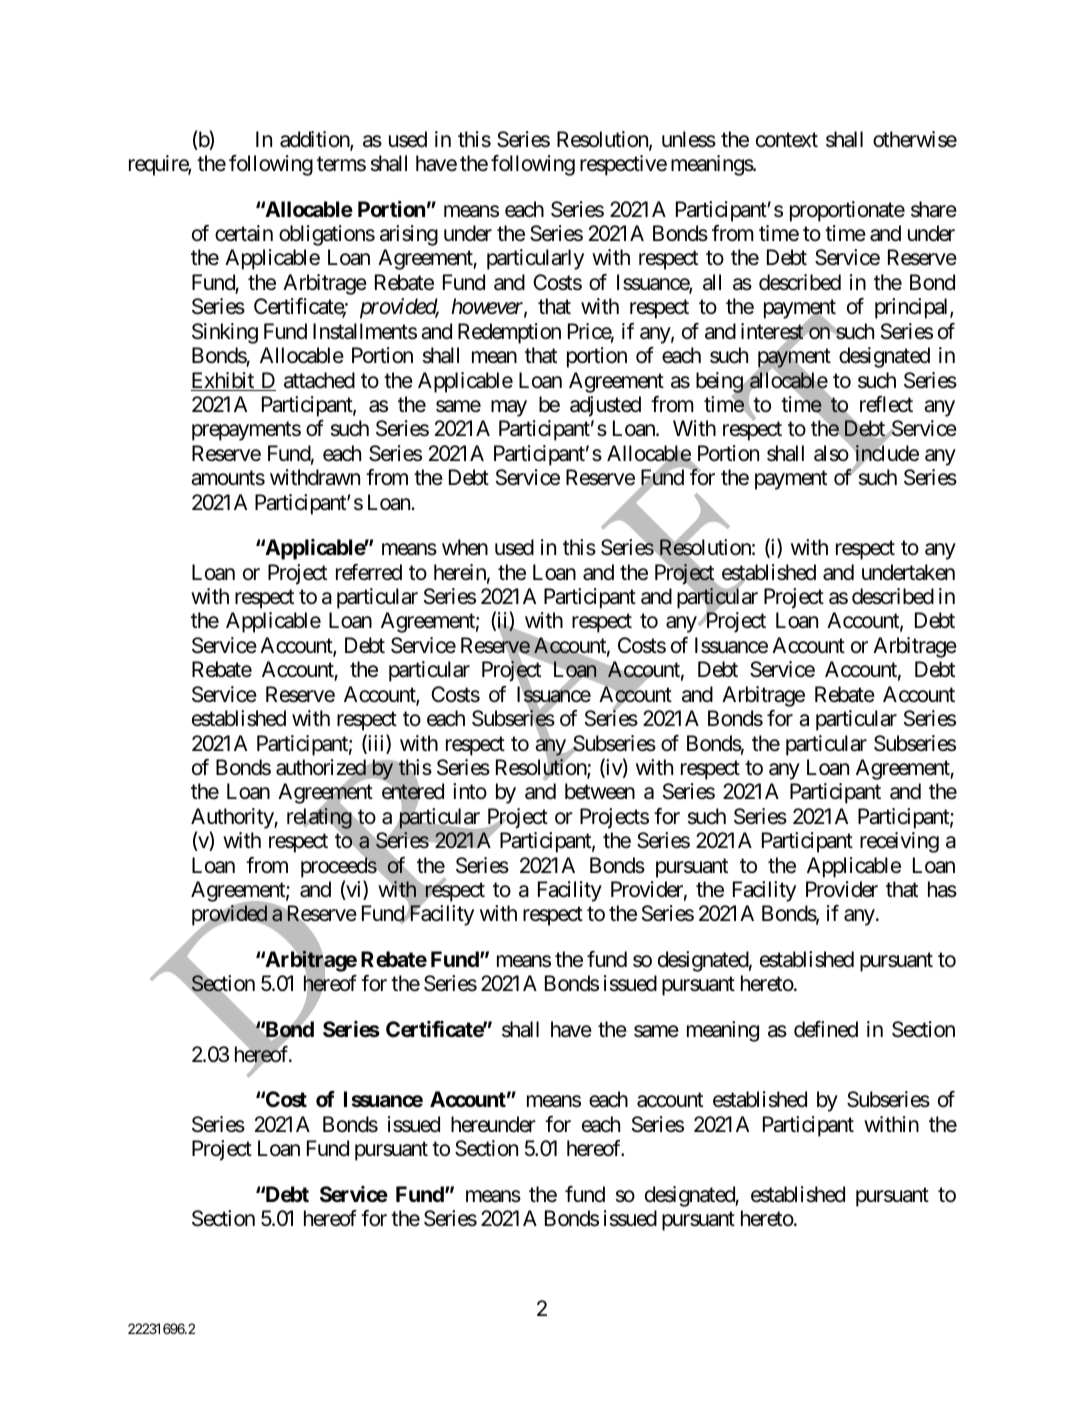 This screenshot has width=1082, height=1401. Describe the element at coordinates (899, 842) in the screenshot. I see `receiving` at that location.
